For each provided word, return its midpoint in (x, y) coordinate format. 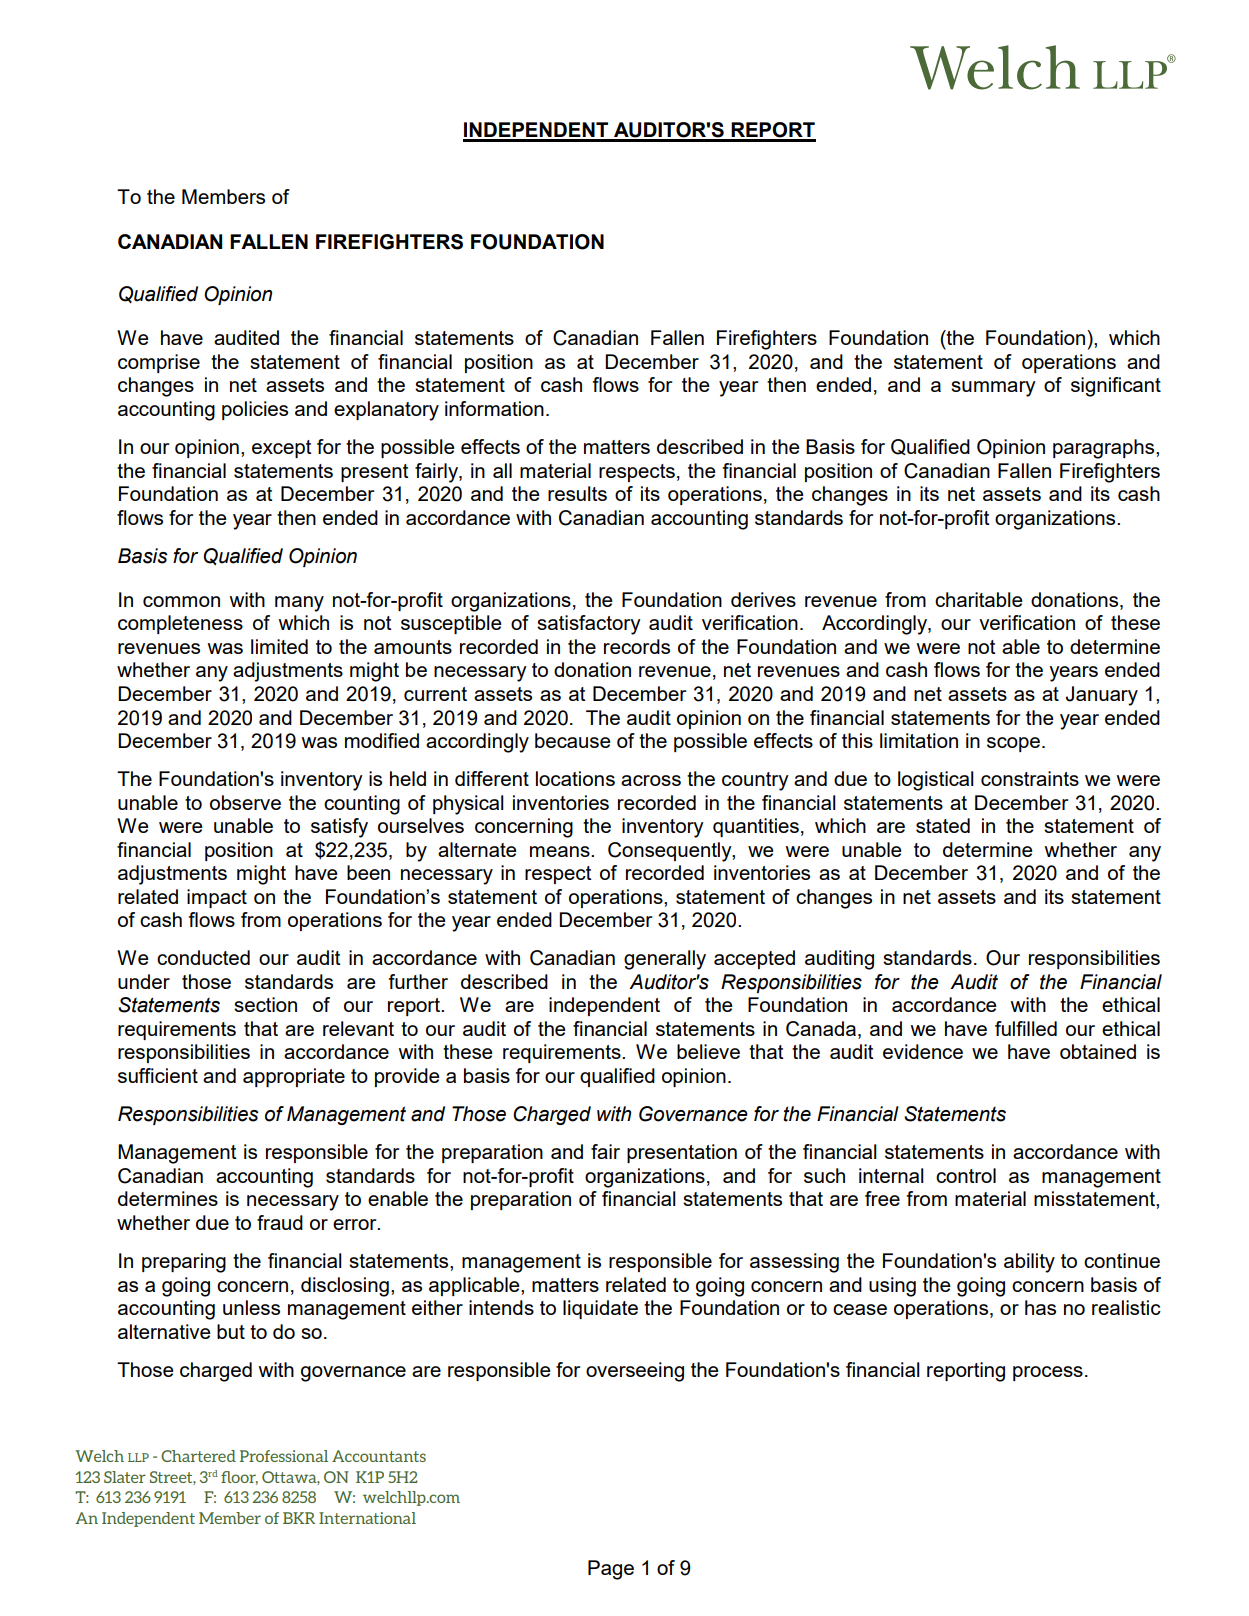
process (1048, 1373)
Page (611, 1570)
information (494, 408)
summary (993, 389)
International (367, 1518)
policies (255, 410)
